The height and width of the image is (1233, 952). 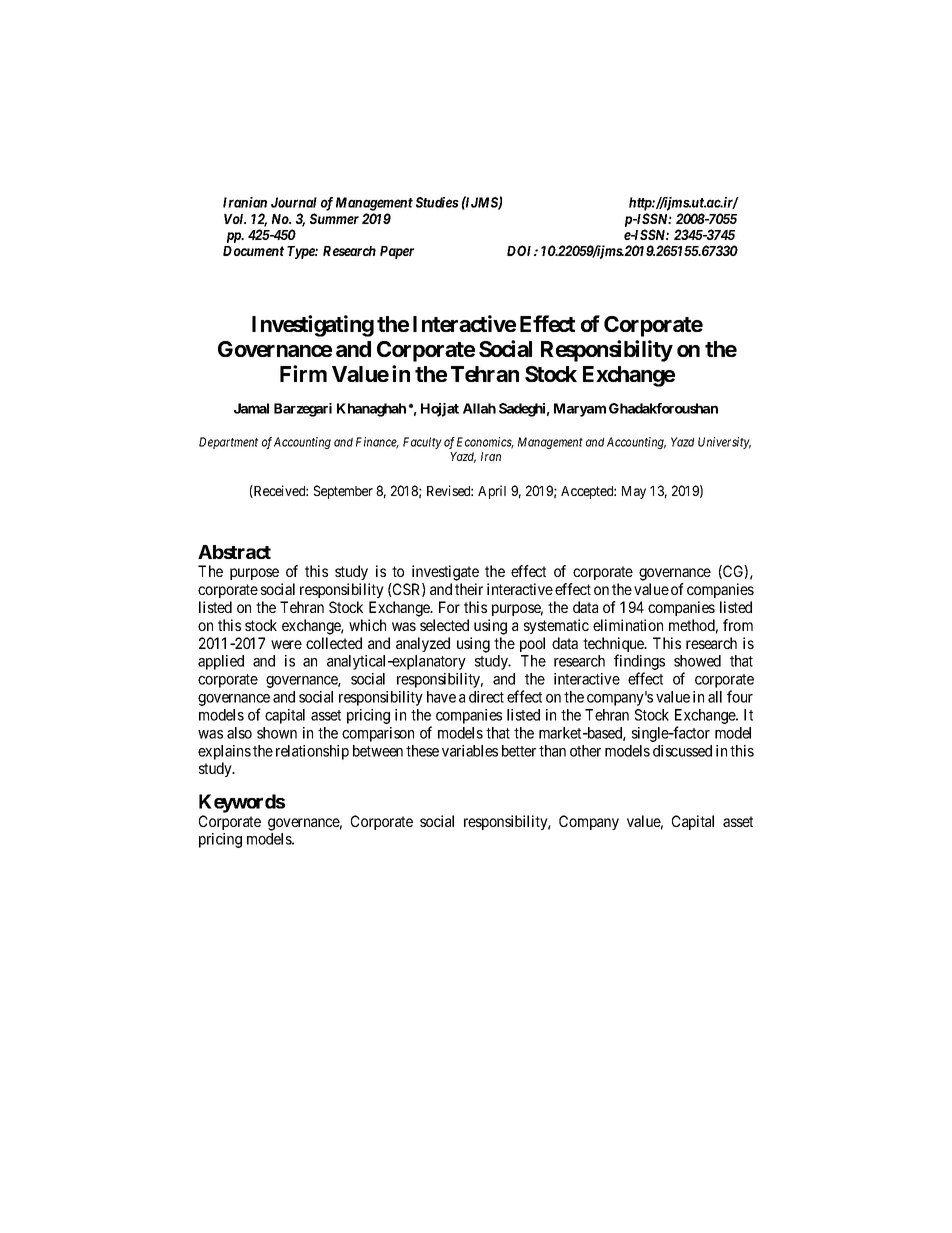 What do you see at coordinates (294, 202) in the image?
I see `Journal` at bounding box center [294, 202].
